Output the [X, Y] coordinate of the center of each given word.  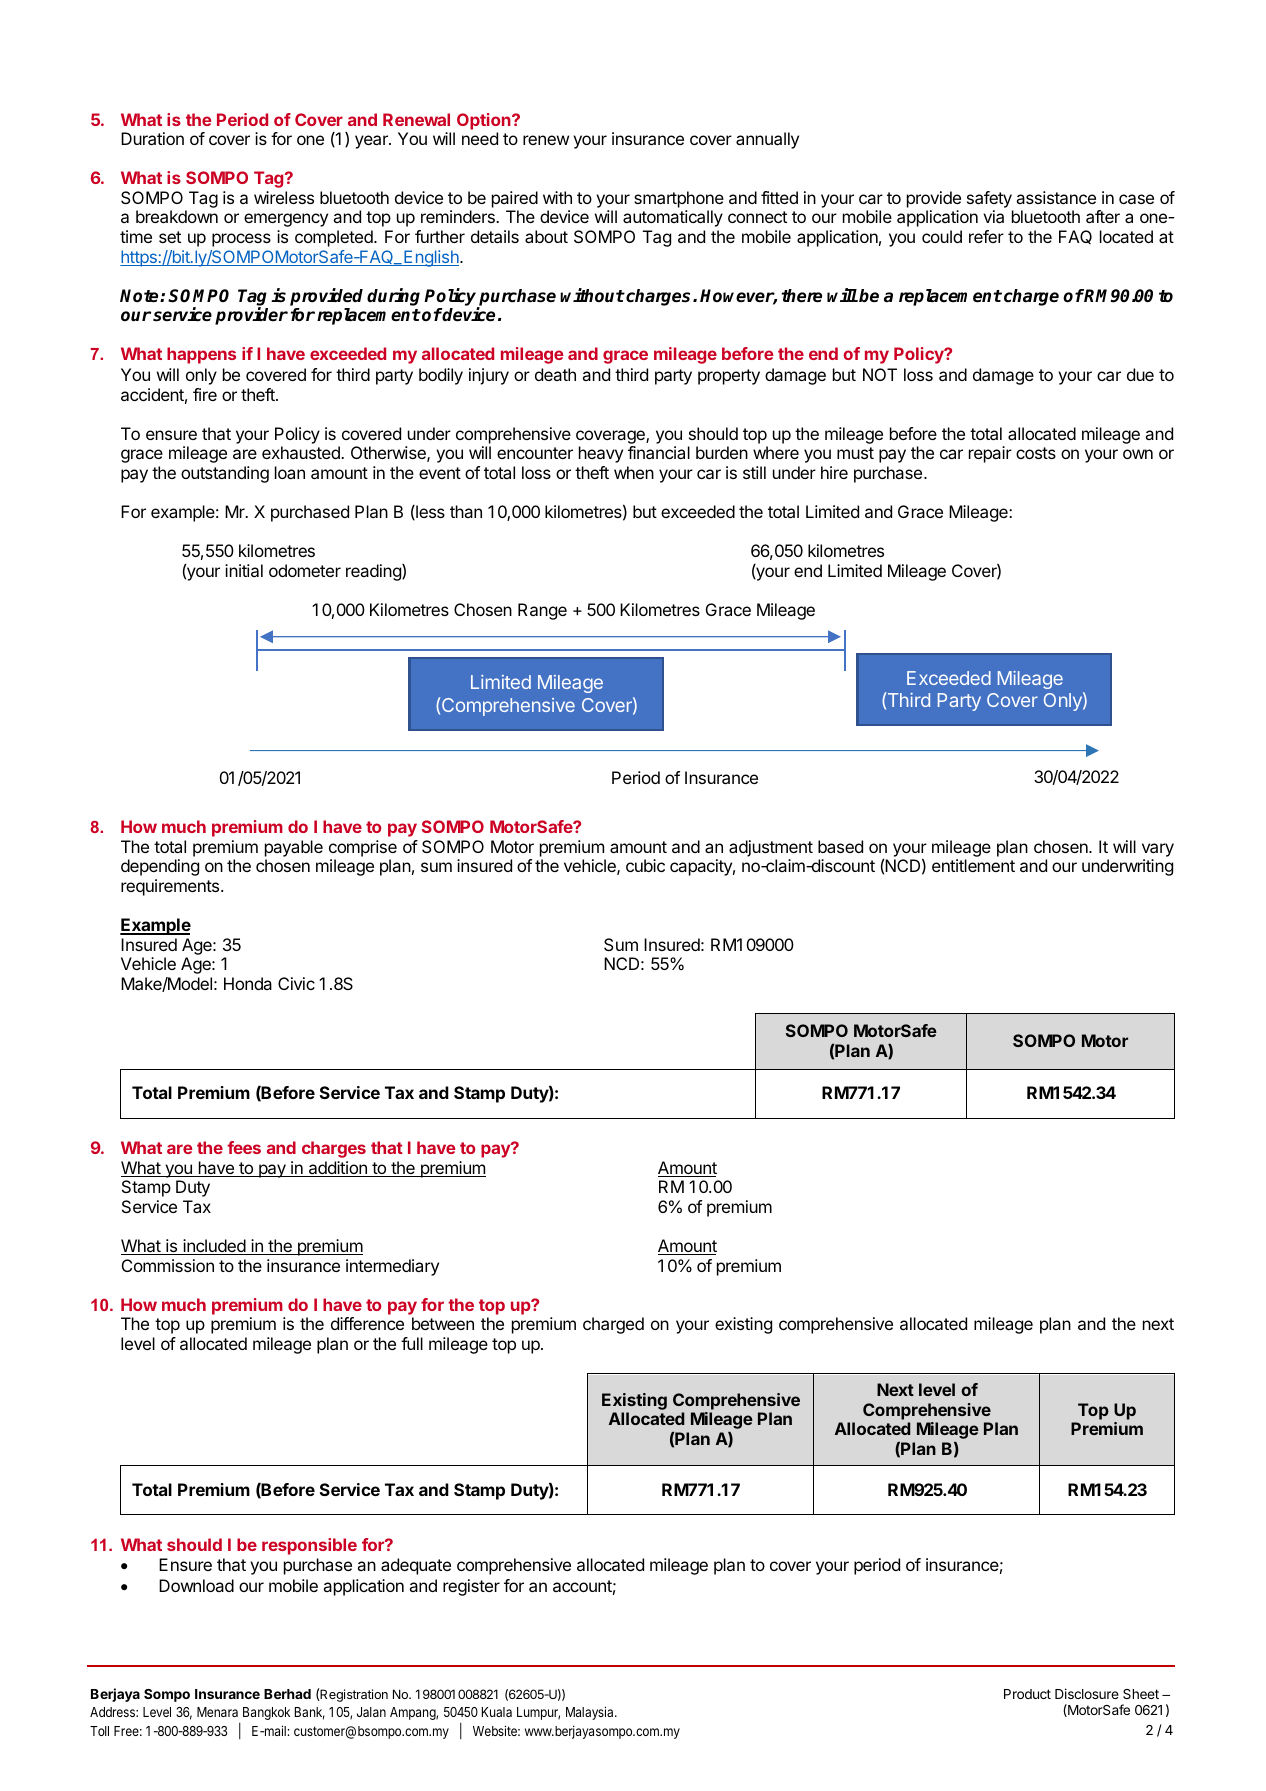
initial [244, 570]
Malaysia [591, 1713]
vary [1158, 850]
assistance [1056, 197]
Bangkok [266, 1713]
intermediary [392, 1267]
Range [542, 611]
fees [244, 1147]
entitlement [973, 865]
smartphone [679, 199]
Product [1027, 1694]
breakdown [177, 216]
